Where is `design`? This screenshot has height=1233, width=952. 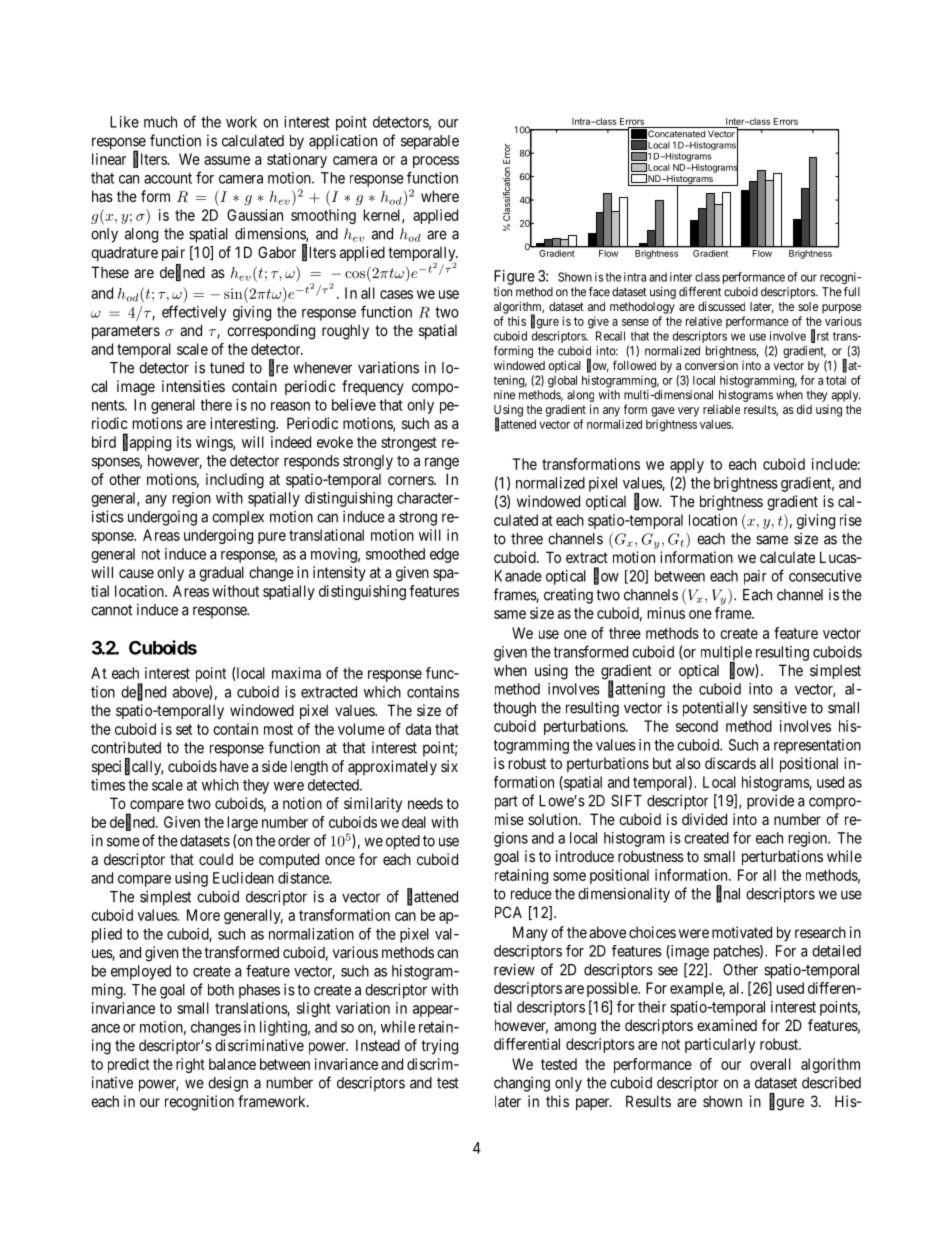
design is located at coordinates (228, 1084).
